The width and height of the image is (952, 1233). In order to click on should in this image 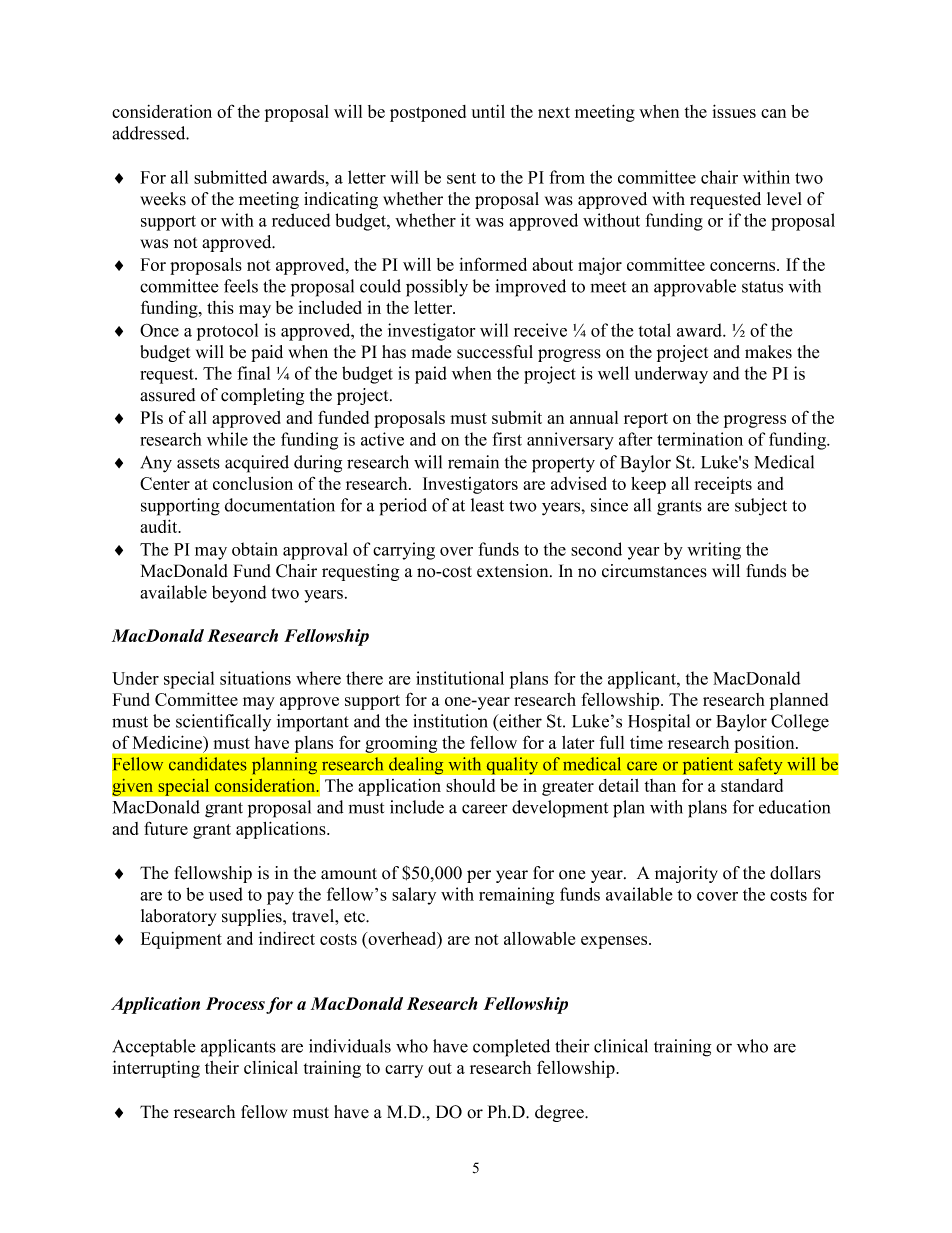, I will do `click(470, 785)`.
